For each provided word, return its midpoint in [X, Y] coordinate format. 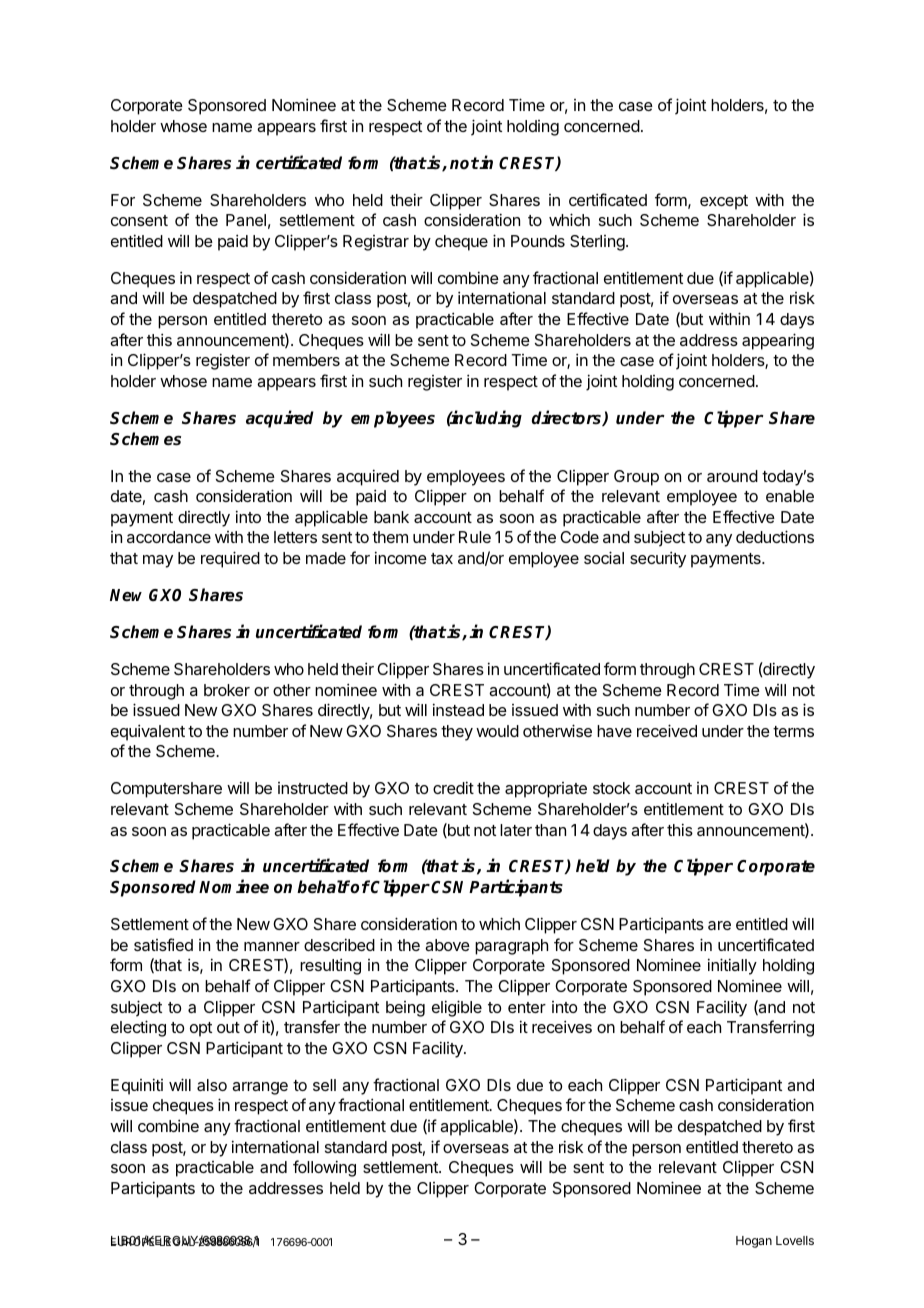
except [724, 202]
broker [227, 690]
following [324, 1168]
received [667, 730]
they [457, 733]
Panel [246, 220]
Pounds [538, 241]
